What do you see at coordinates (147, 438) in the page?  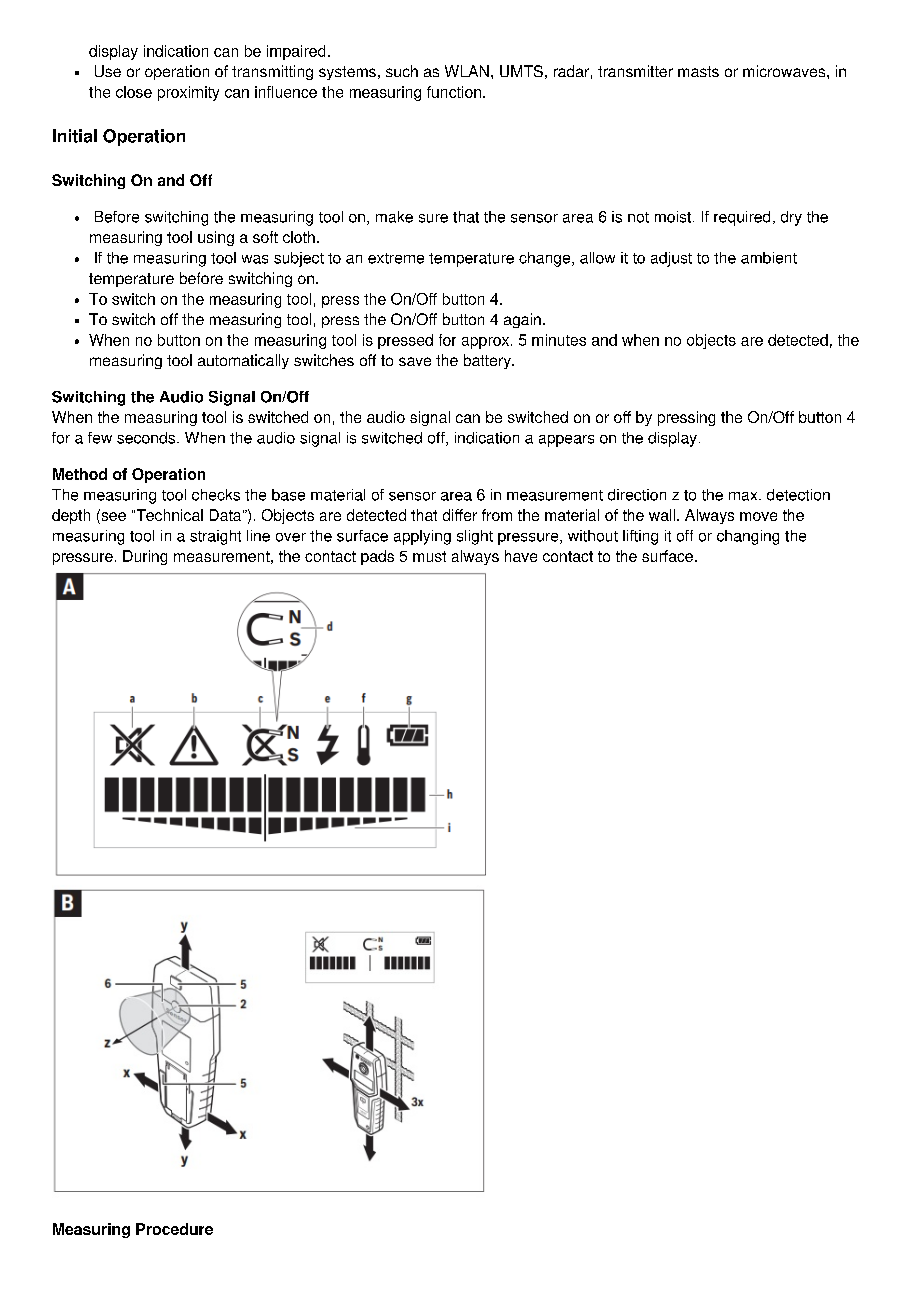 I see `seconds` at bounding box center [147, 438].
